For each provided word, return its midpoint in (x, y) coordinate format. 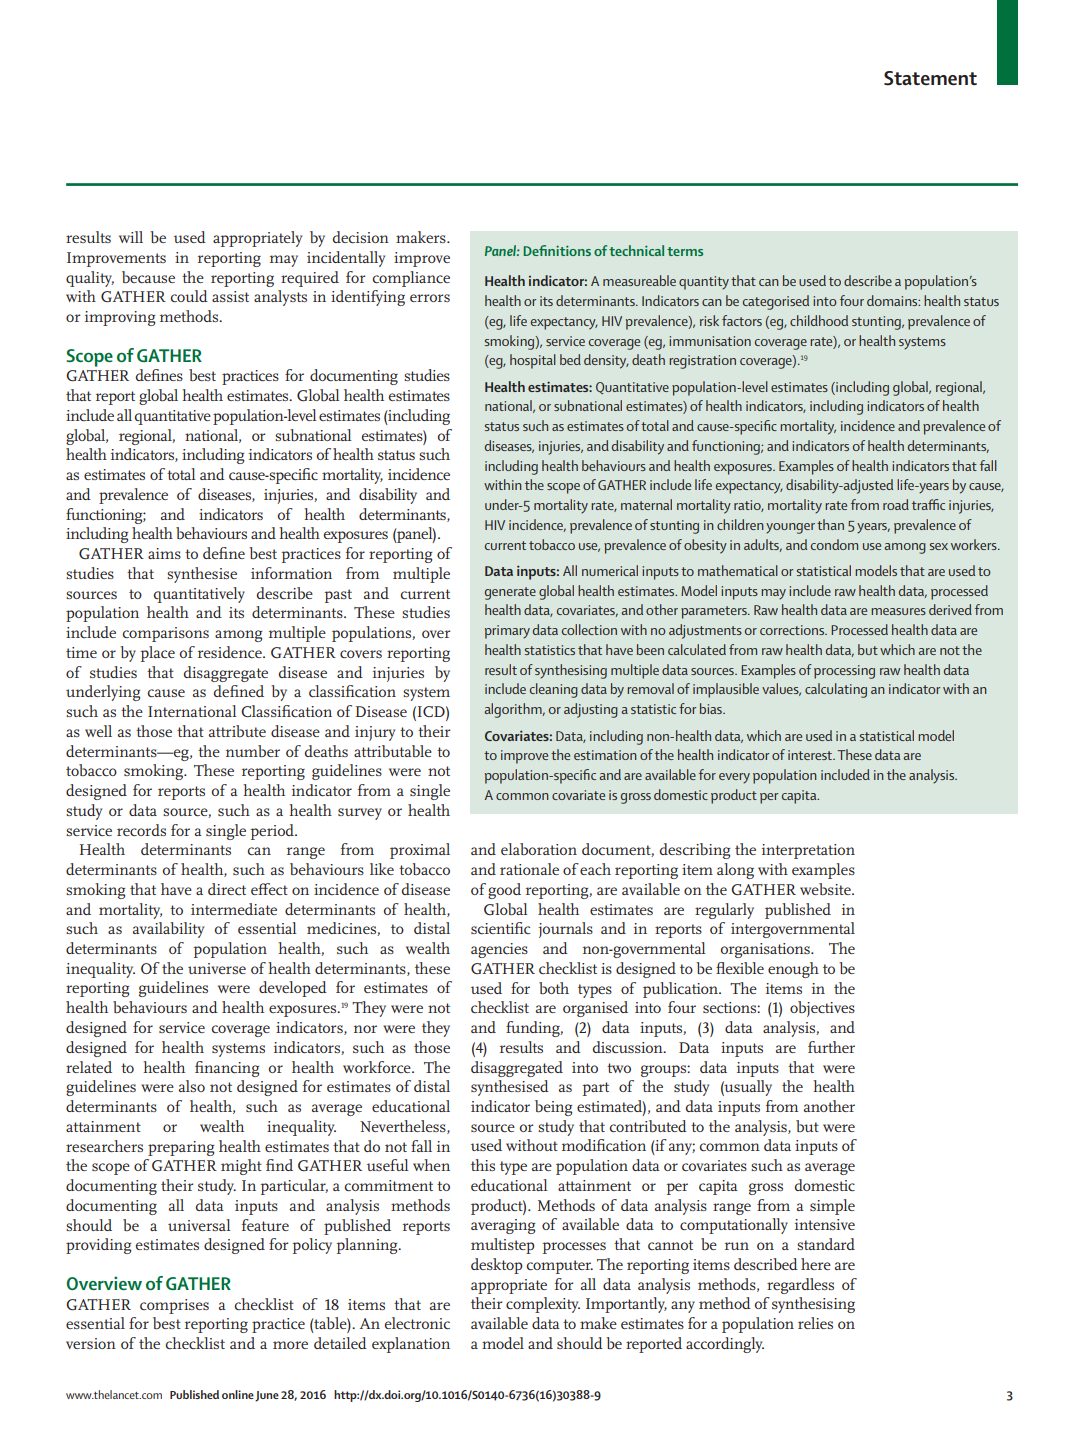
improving (120, 318)
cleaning (554, 690)
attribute (237, 731)
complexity (543, 1305)
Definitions (557, 250)
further (831, 1047)
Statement (930, 78)
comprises (174, 1306)
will (131, 237)
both (554, 988)
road (896, 504)
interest (811, 755)
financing (227, 1069)
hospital (533, 361)
